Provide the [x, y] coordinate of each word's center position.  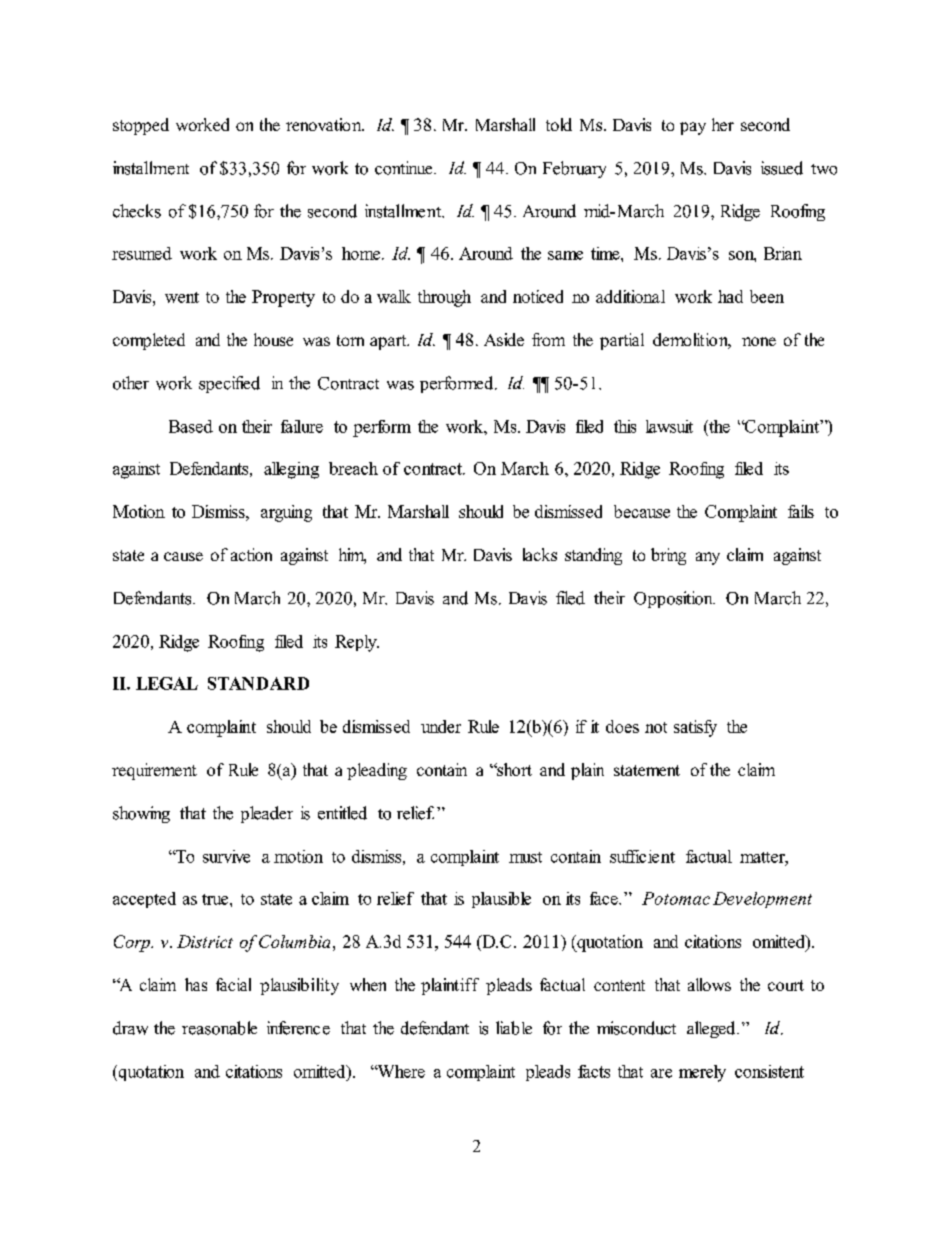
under [441, 726]
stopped [141, 126]
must [525, 857]
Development [762, 900]
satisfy [695, 728]
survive [226, 856]
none [759, 341]
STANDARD [258, 683]
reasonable [219, 1028]
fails [801, 511]
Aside [504, 339]
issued [782, 168]
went [182, 297]
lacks [540, 554]
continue [405, 168]
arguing [286, 513]
